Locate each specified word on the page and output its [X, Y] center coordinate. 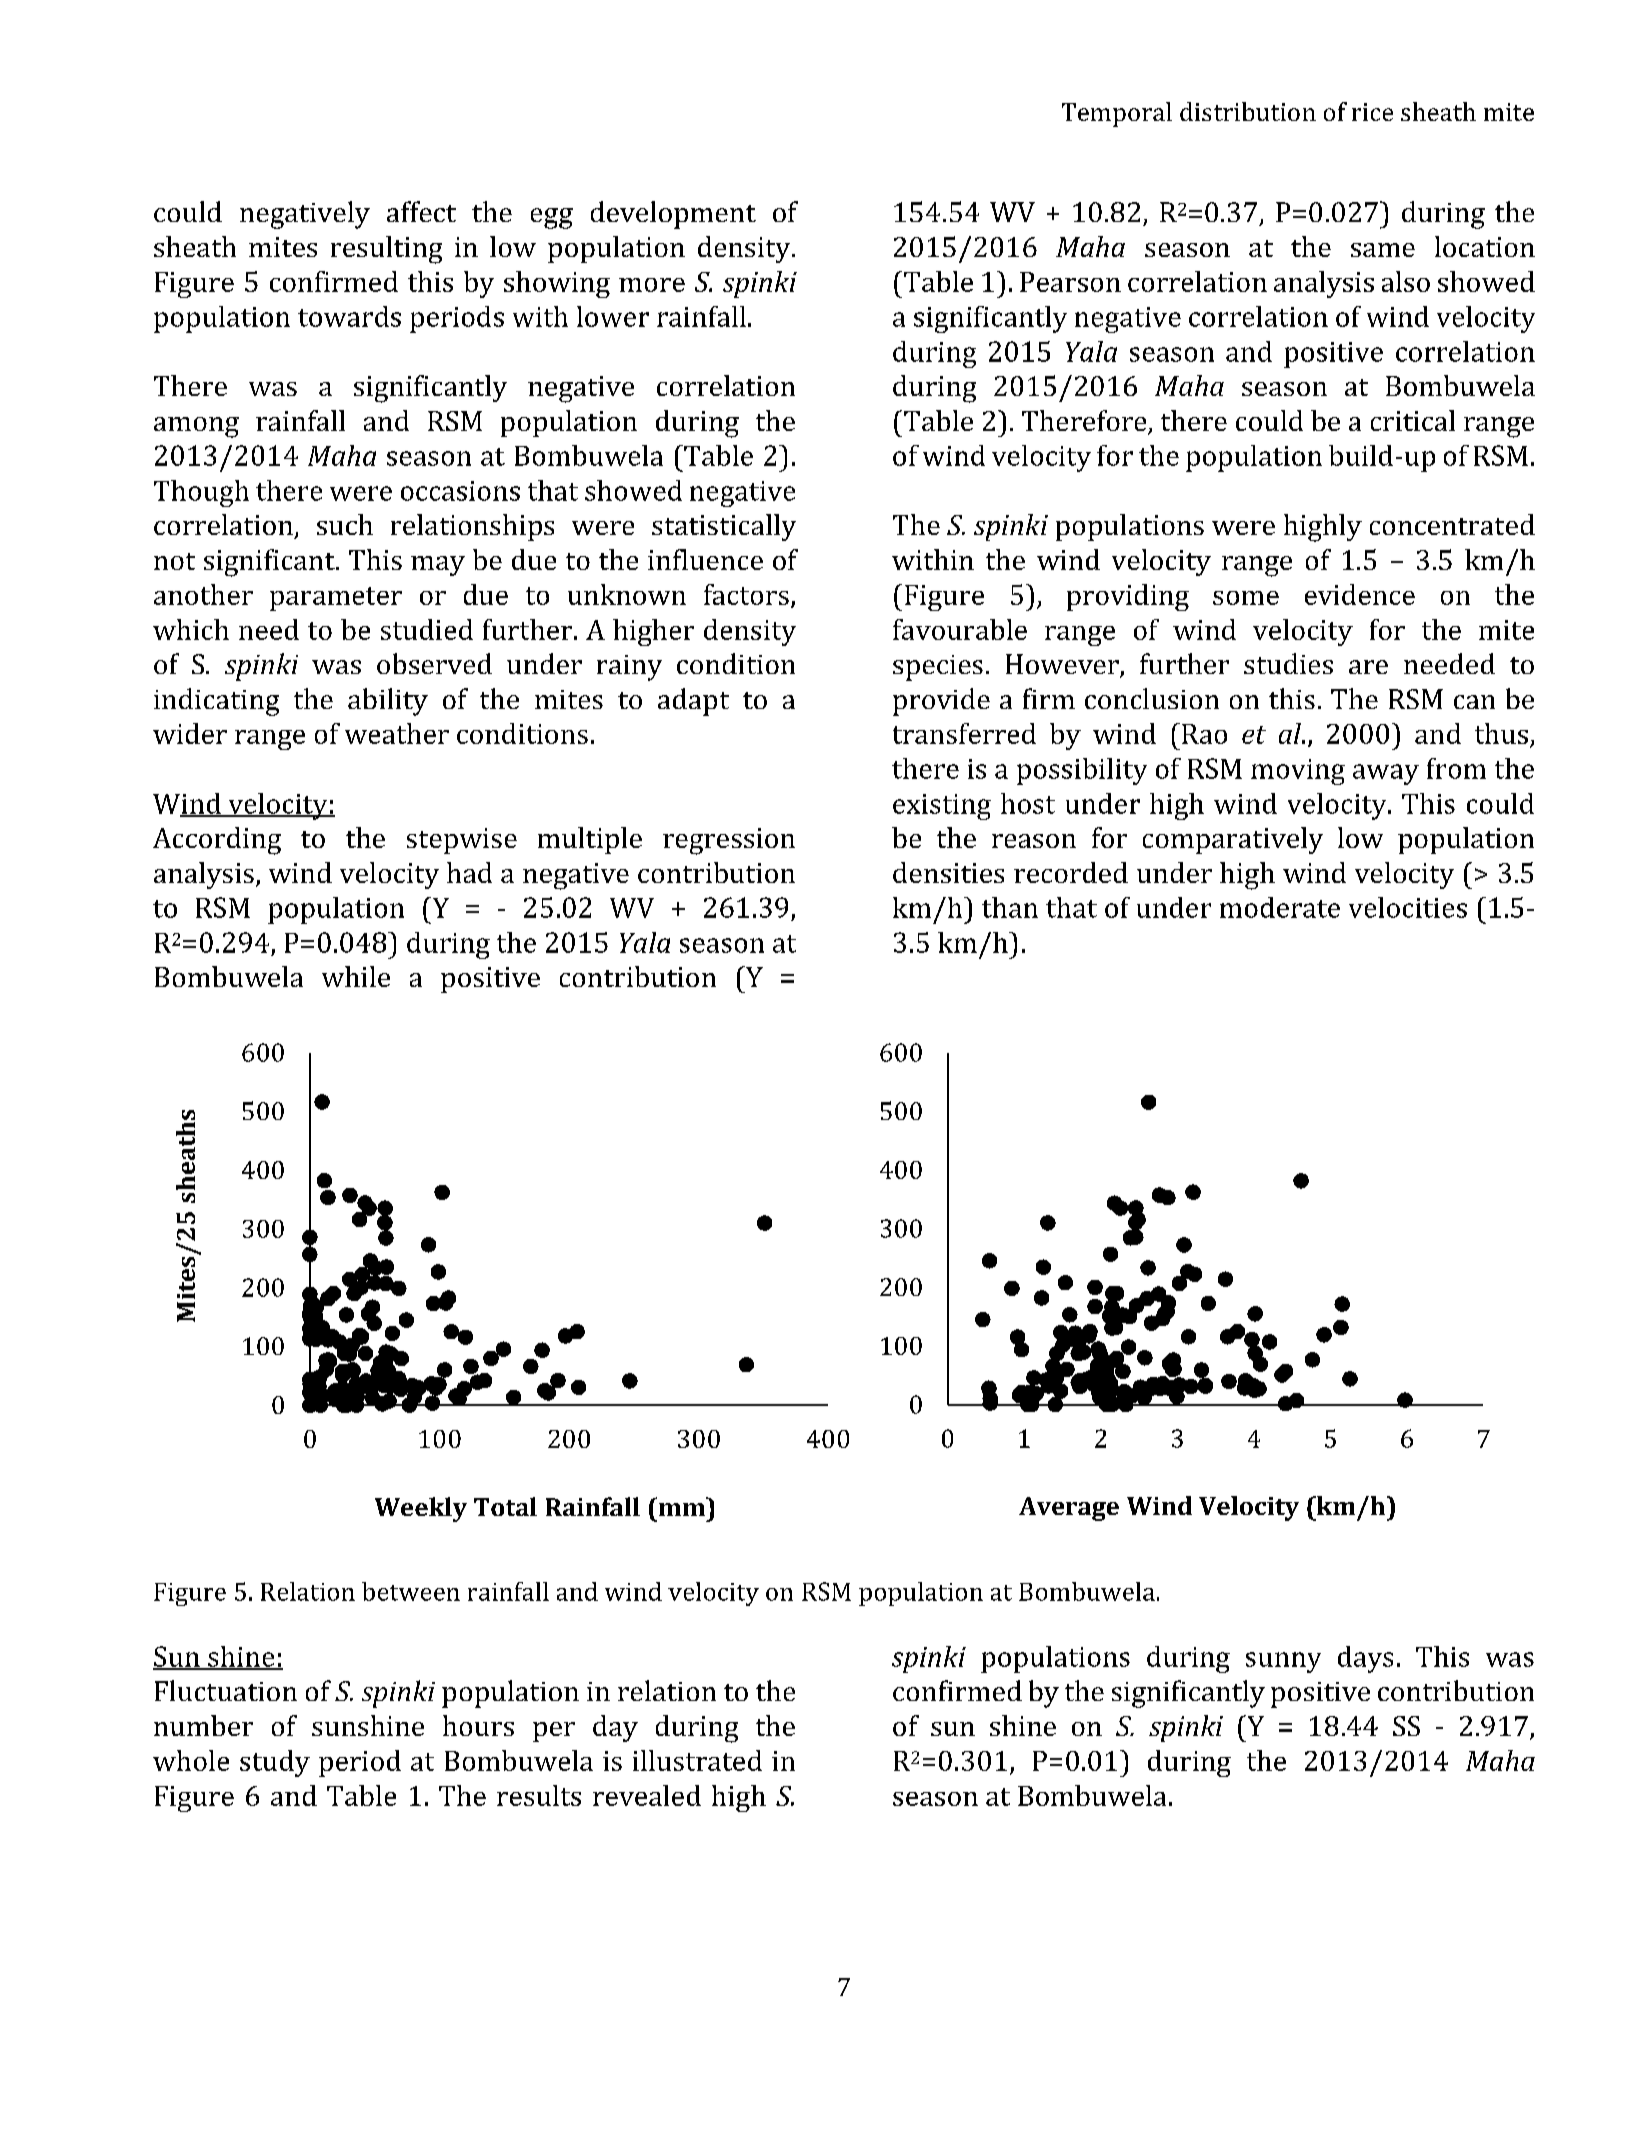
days [1365, 1659]
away [1386, 774]
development [673, 215]
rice [1372, 112]
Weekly [421, 1509]
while [356, 976]
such [345, 524]
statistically [724, 527]
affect [421, 211]
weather [397, 733]
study [275, 1763]
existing [942, 807]
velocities [1408, 907]
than [1010, 907]
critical [1413, 420]
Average [1069, 1509]
